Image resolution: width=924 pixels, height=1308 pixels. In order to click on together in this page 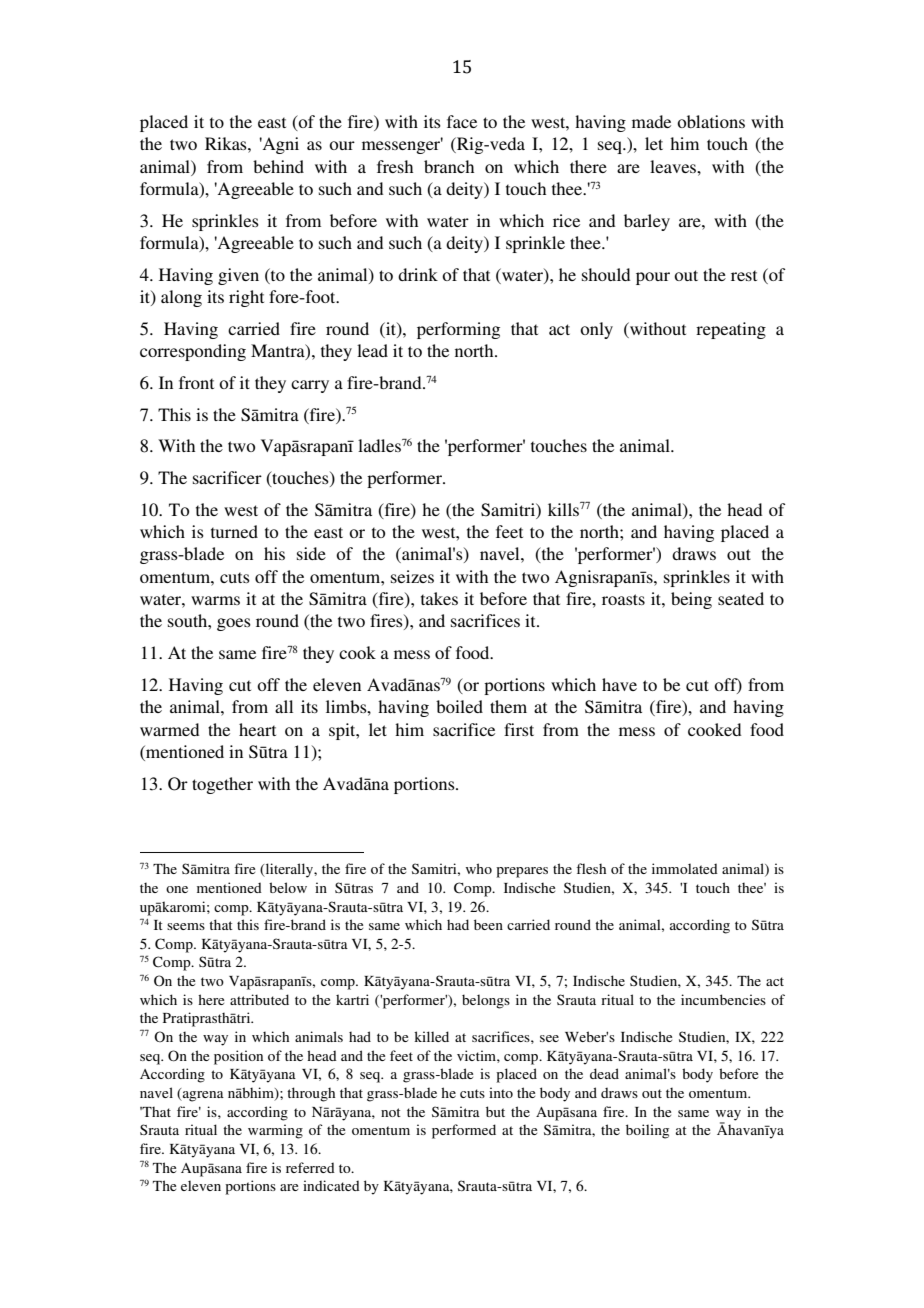, I will do `click(222, 785)`.
